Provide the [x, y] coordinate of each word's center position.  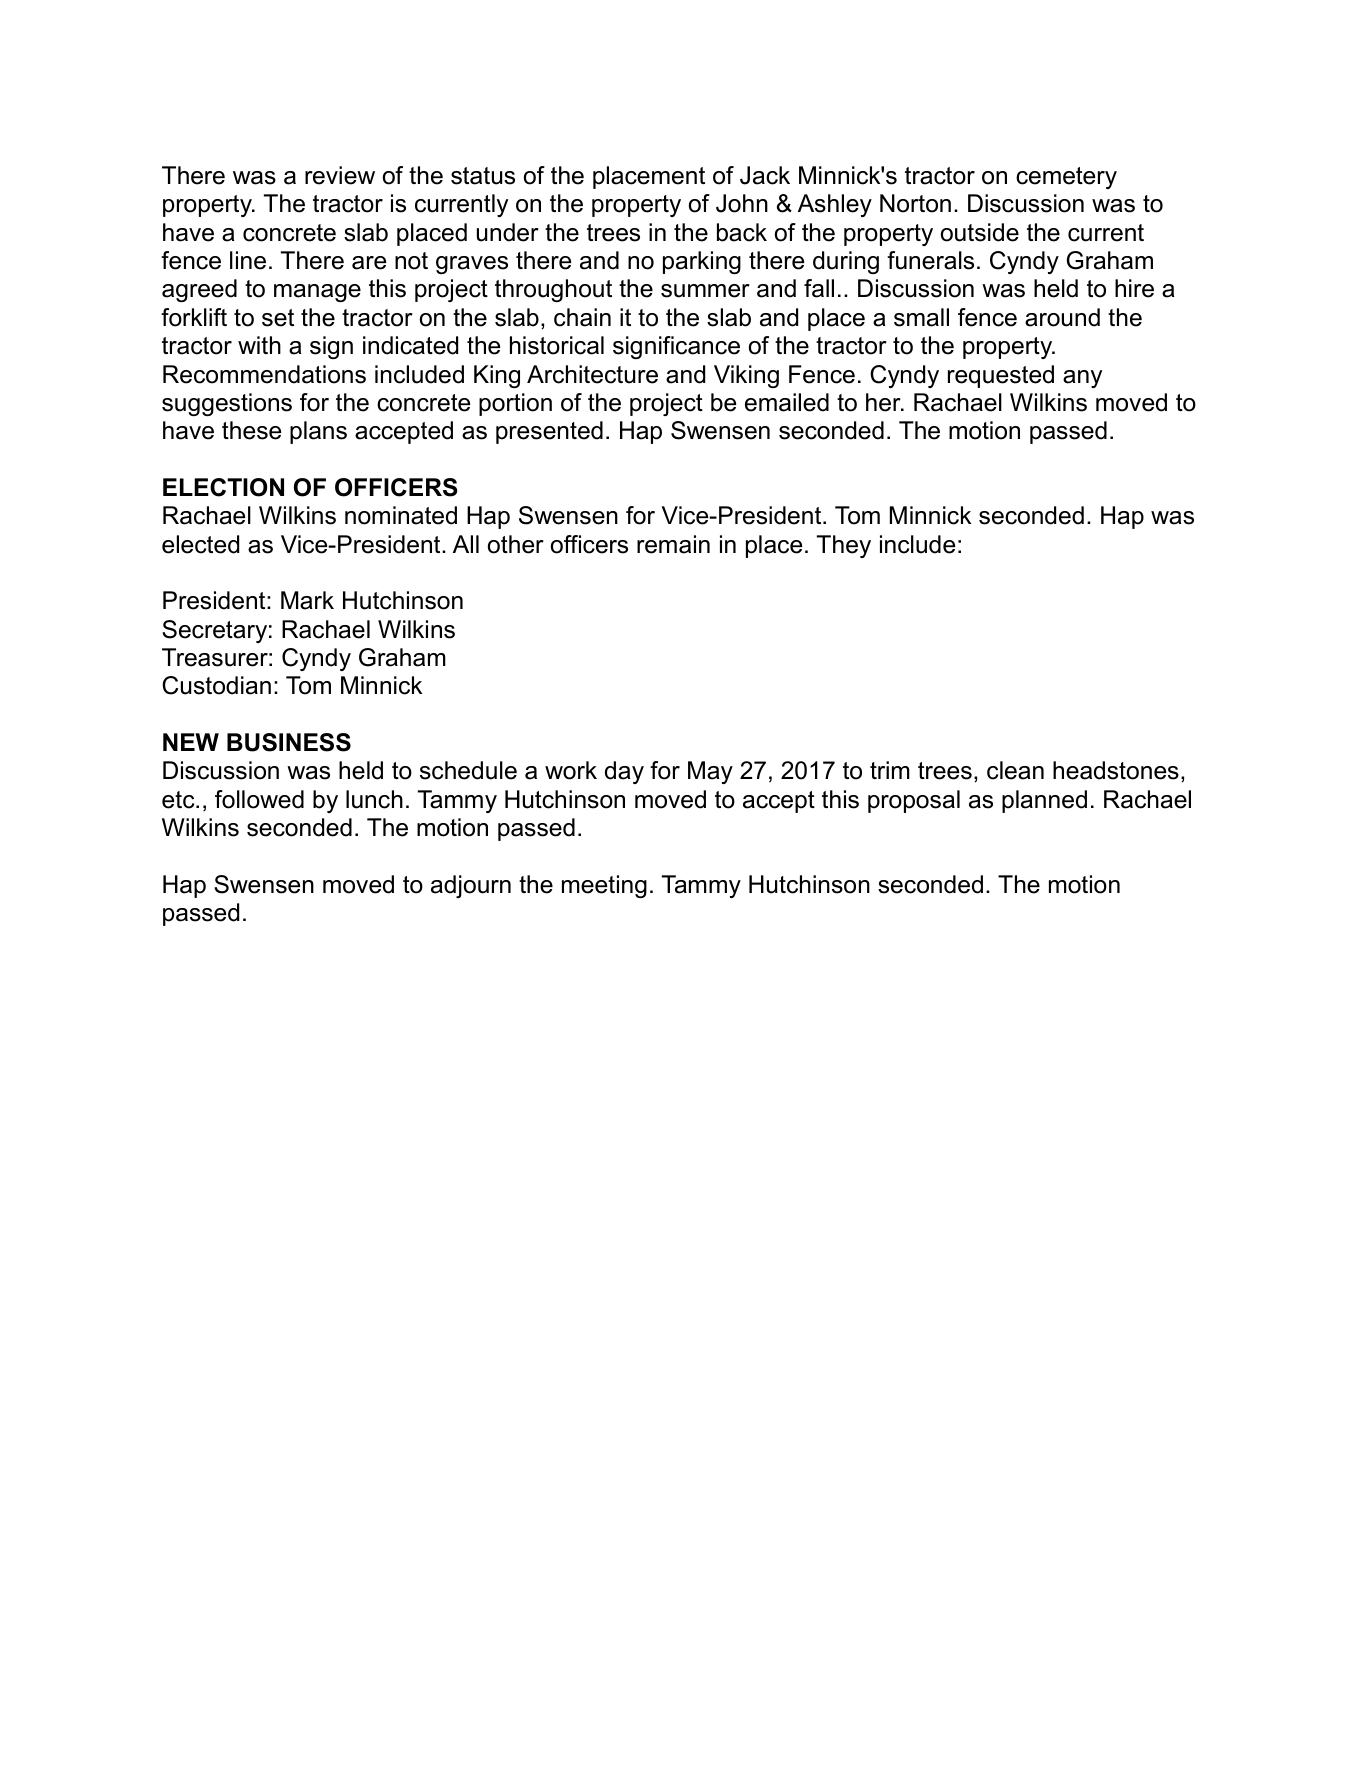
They [844, 546]
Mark [307, 600]
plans [318, 432]
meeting [604, 886]
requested [1001, 376]
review [340, 175]
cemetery [1066, 178]
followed [259, 799]
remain [673, 544]
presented [549, 432]
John [742, 203]
